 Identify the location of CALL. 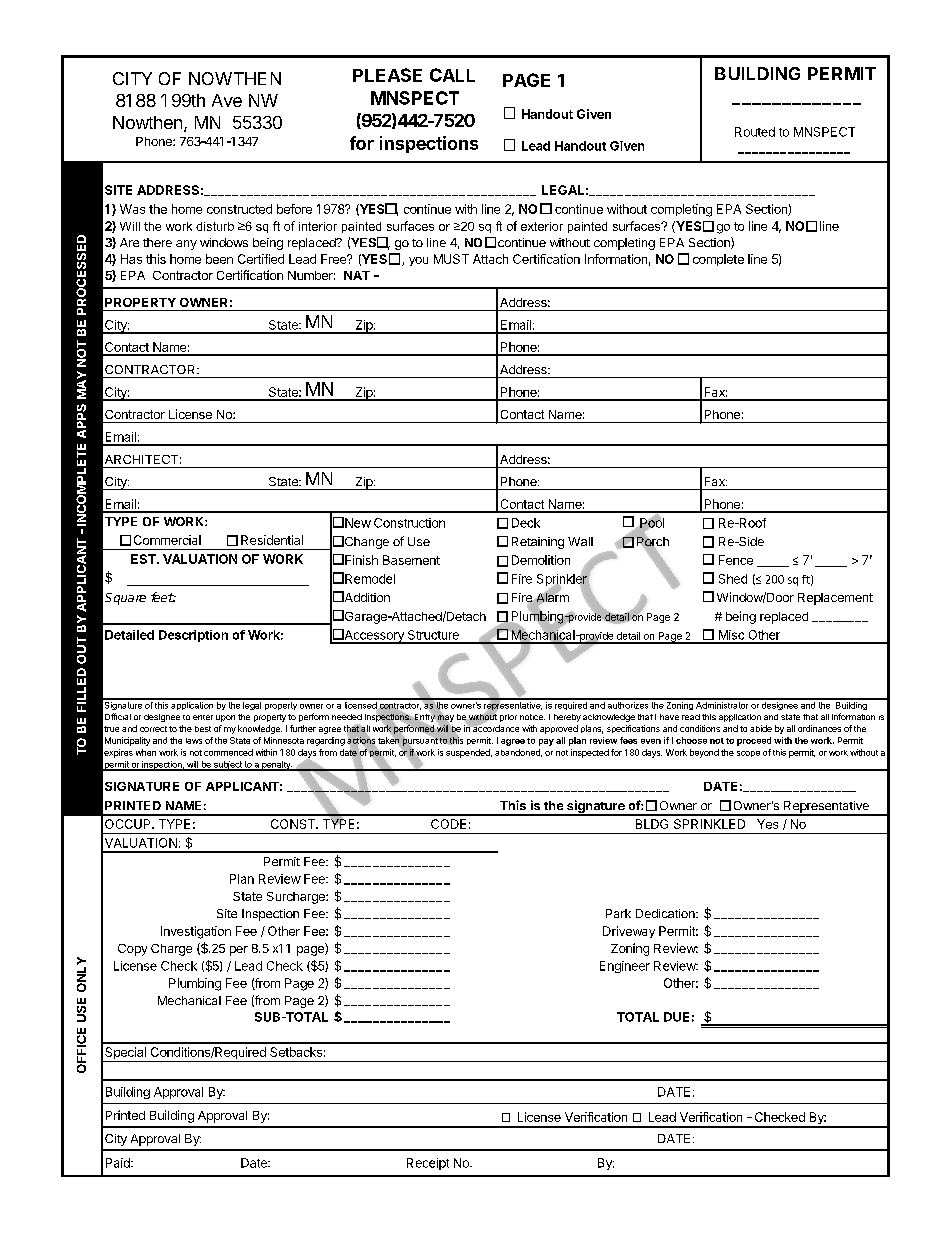
(452, 75).
